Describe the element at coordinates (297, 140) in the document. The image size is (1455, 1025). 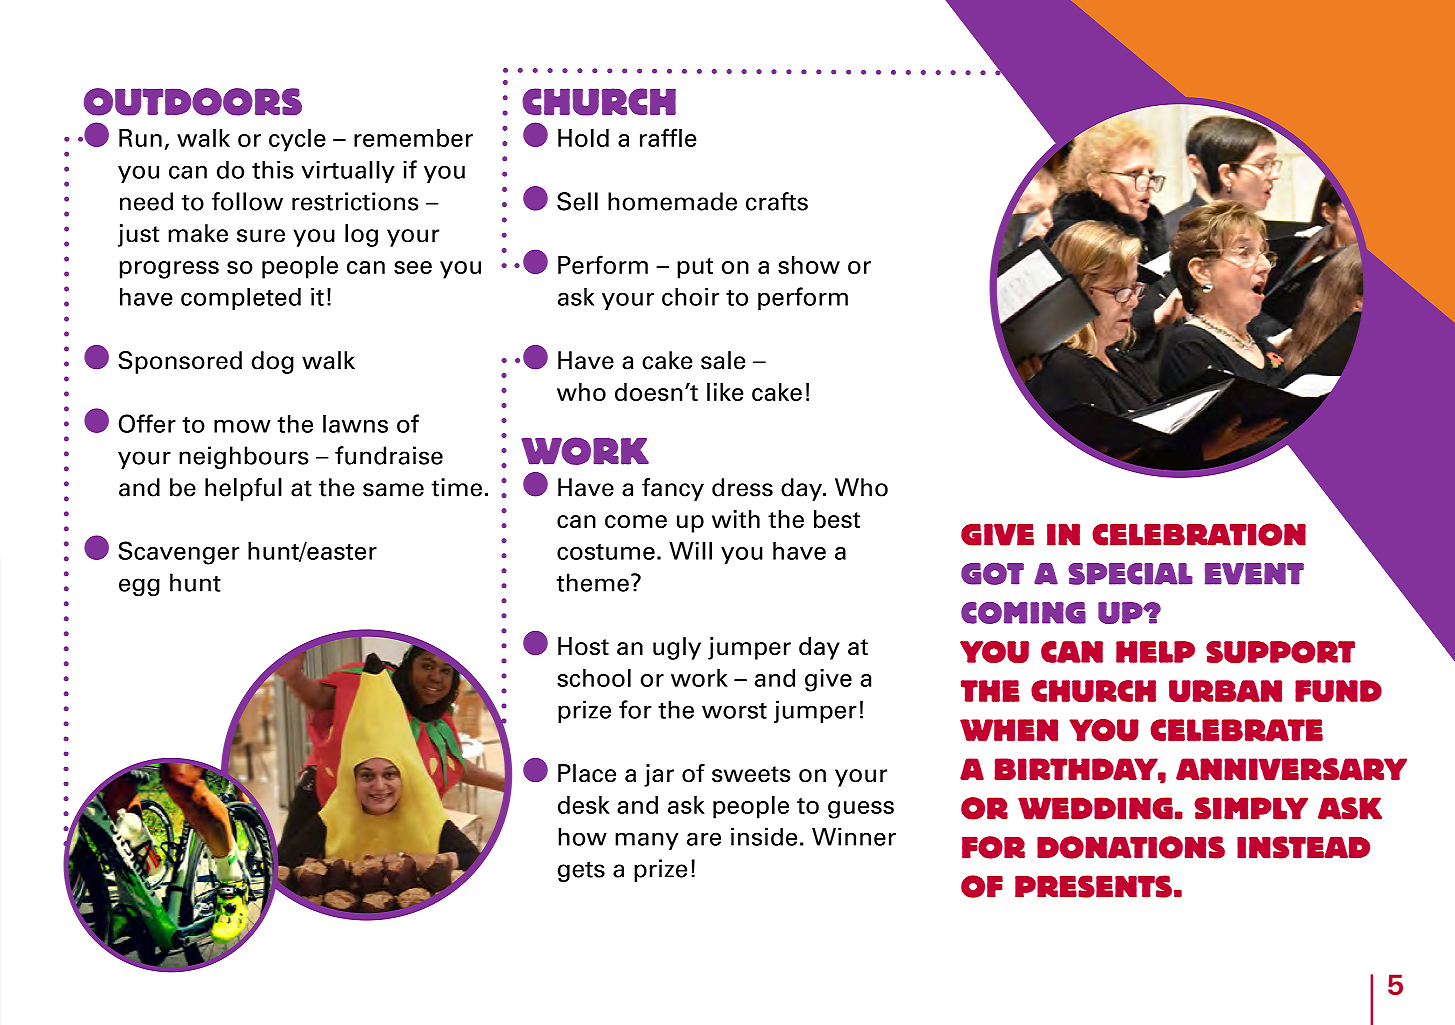
I see `cycle` at that location.
